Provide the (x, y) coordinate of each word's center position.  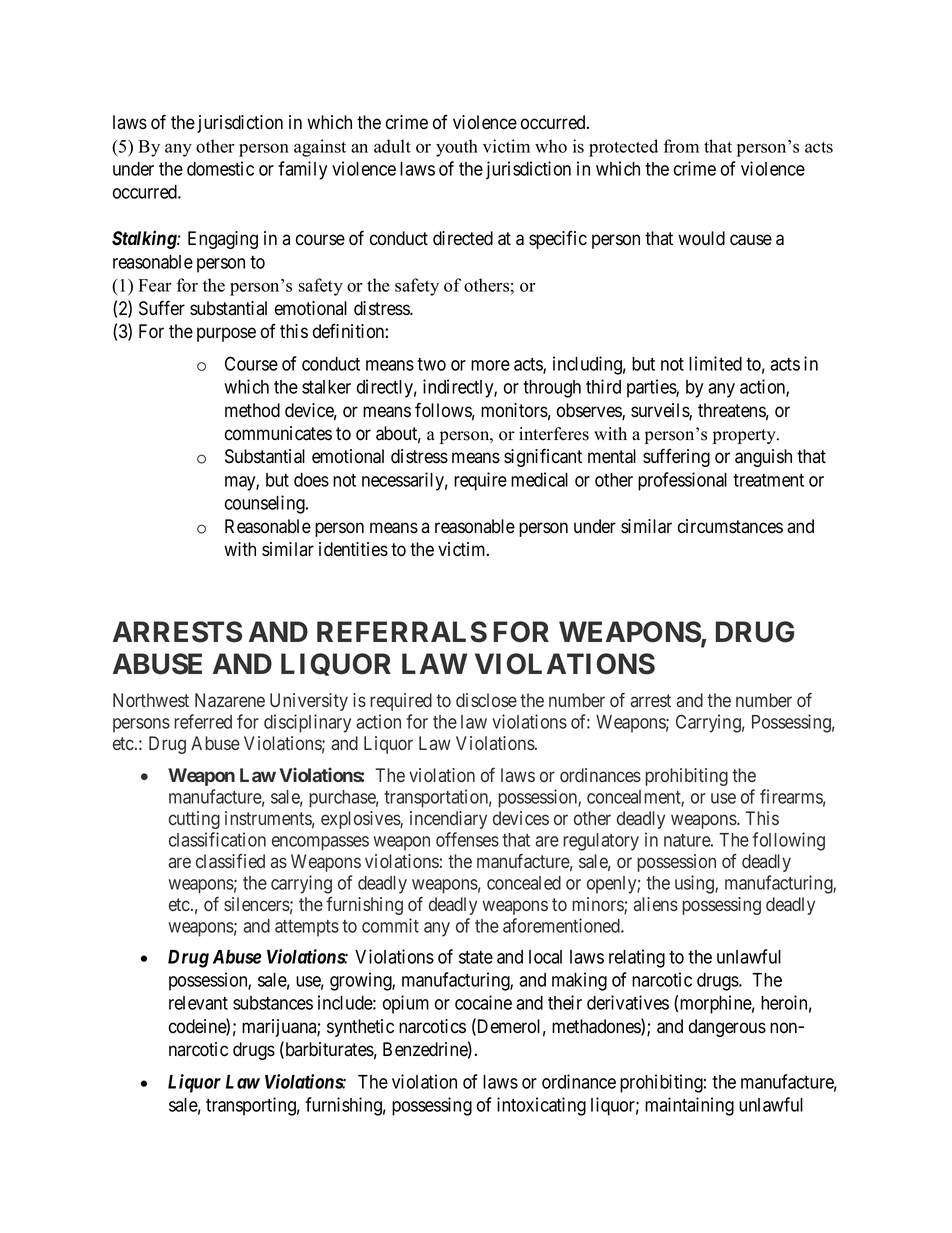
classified (230, 861)
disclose (486, 700)
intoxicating (541, 1106)
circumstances (730, 526)
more (490, 365)
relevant (198, 1003)
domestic (220, 168)
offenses (467, 839)
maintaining (689, 1106)
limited (715, 363)
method (252, 410)
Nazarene (230, 700)
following (788, 841)
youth (457, 148)
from (681, 146)
